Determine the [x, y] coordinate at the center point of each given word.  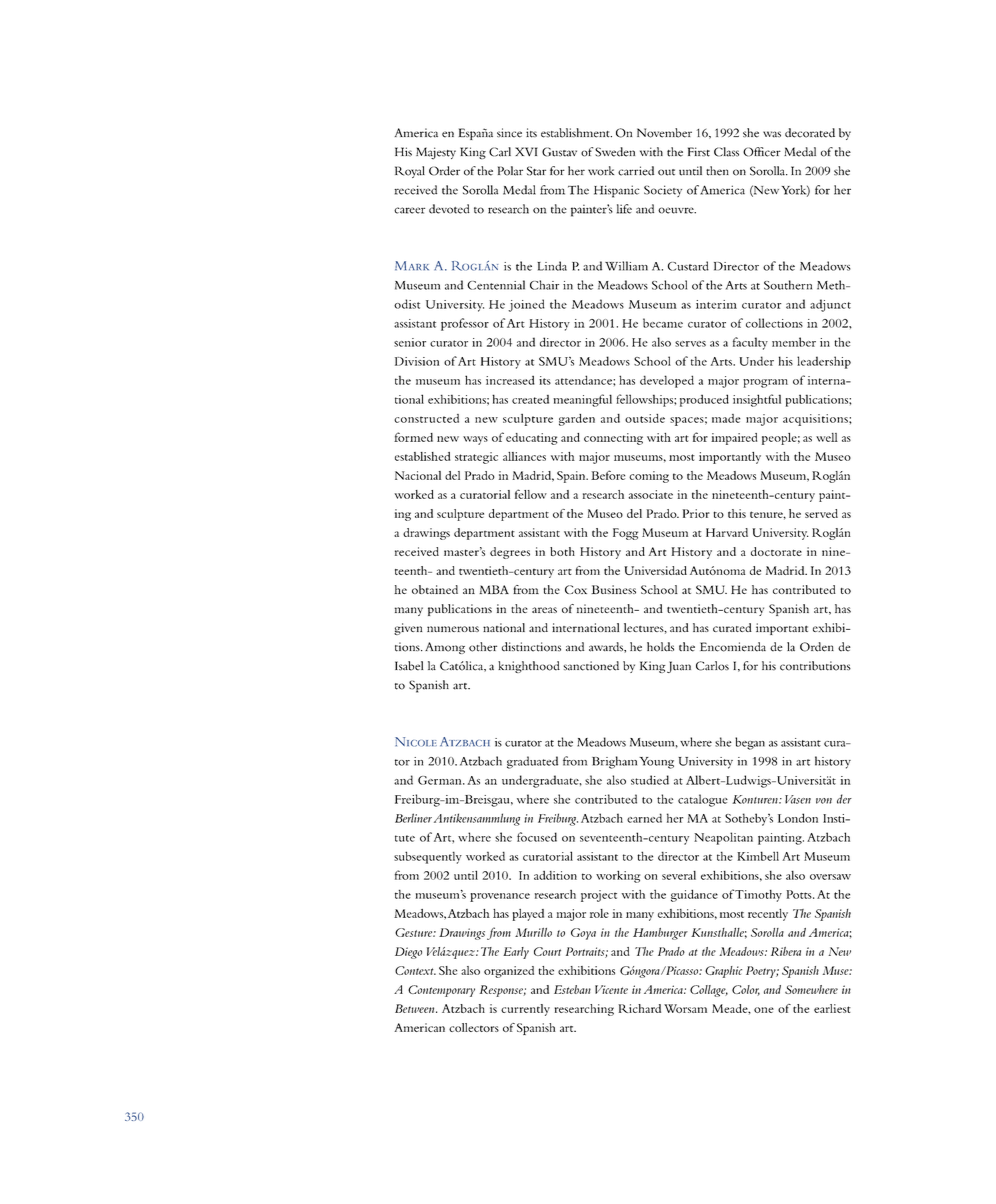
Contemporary [441, 991]
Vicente [611, 989]
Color [746, 990]
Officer [762, 152]
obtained [435, 589]
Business [613, 589]
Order [444, 171]
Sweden [615, 152]
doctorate [776, 551]
